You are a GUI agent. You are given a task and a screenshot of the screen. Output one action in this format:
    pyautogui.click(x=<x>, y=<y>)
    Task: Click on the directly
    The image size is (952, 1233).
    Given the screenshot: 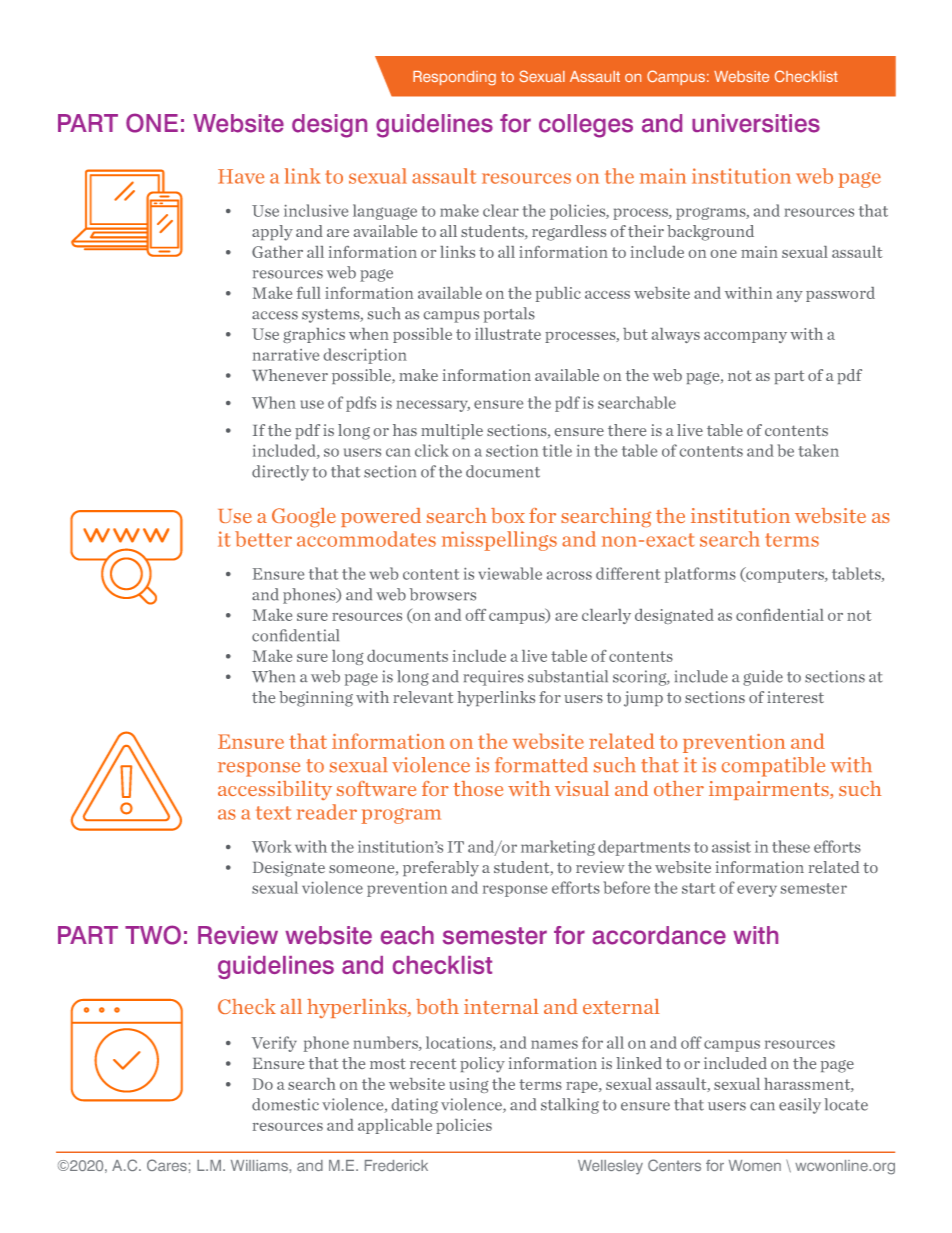 What is the action you would take?
    pyautogui.click(x=280, y=473)
